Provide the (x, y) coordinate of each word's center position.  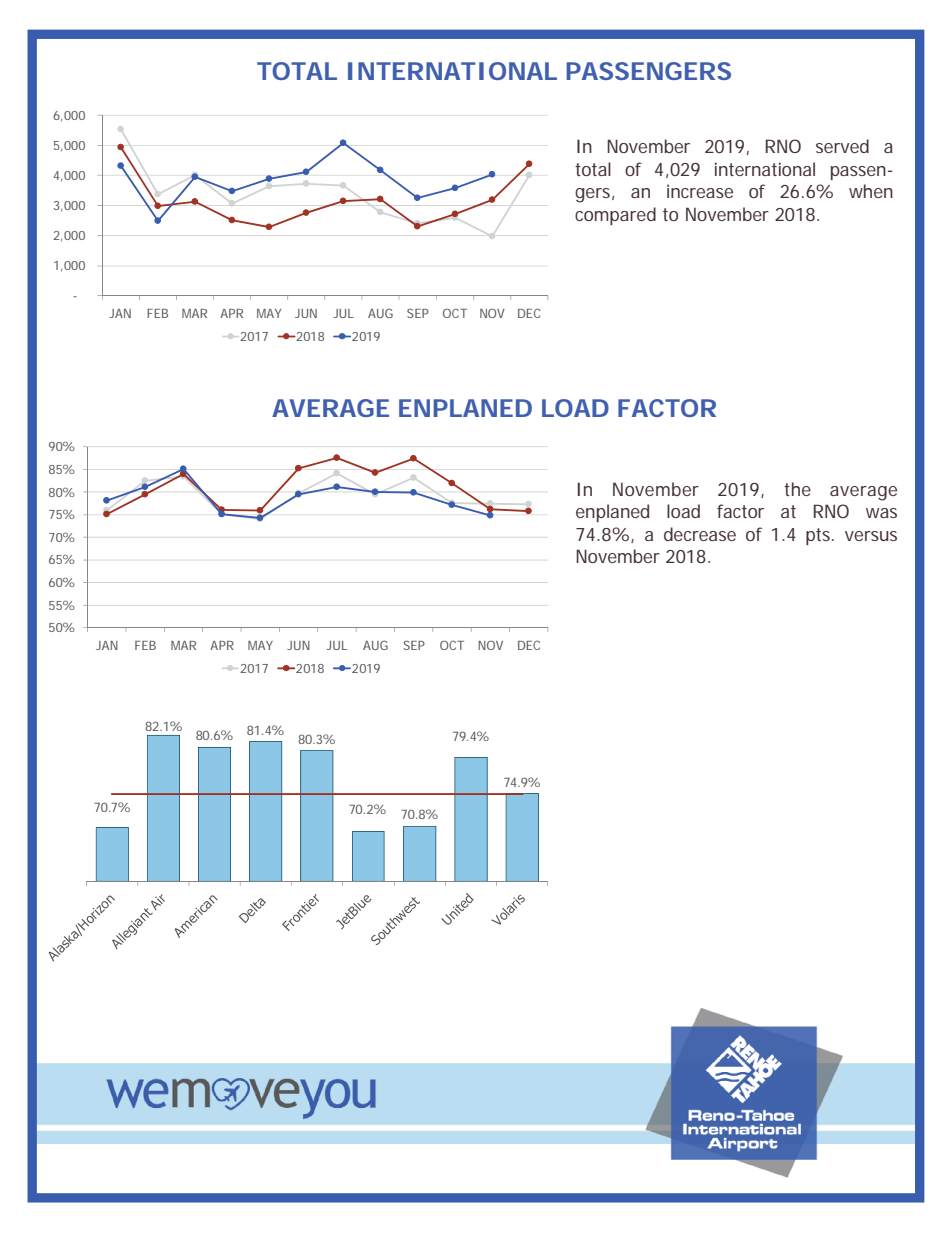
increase (700, 191)
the (797, 489)
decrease (700, 534)
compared (615, 216)
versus (871, 536)
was (881, 513)
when (871, 191)
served (842, 146)
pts (820, 536)
